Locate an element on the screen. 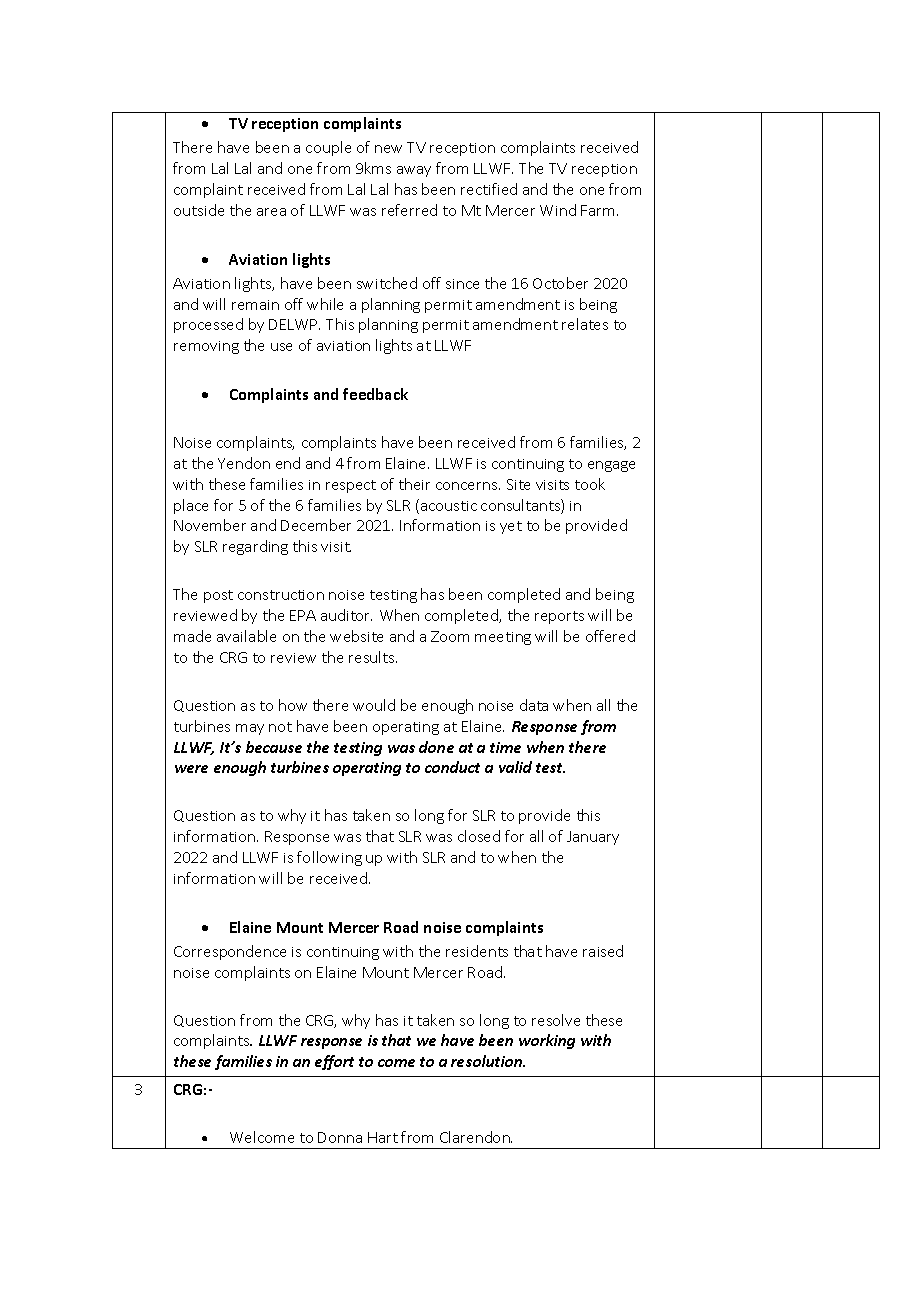 The height and width of the screenshot is (1308, 924). Wind is located at coordinates (558, 210).
